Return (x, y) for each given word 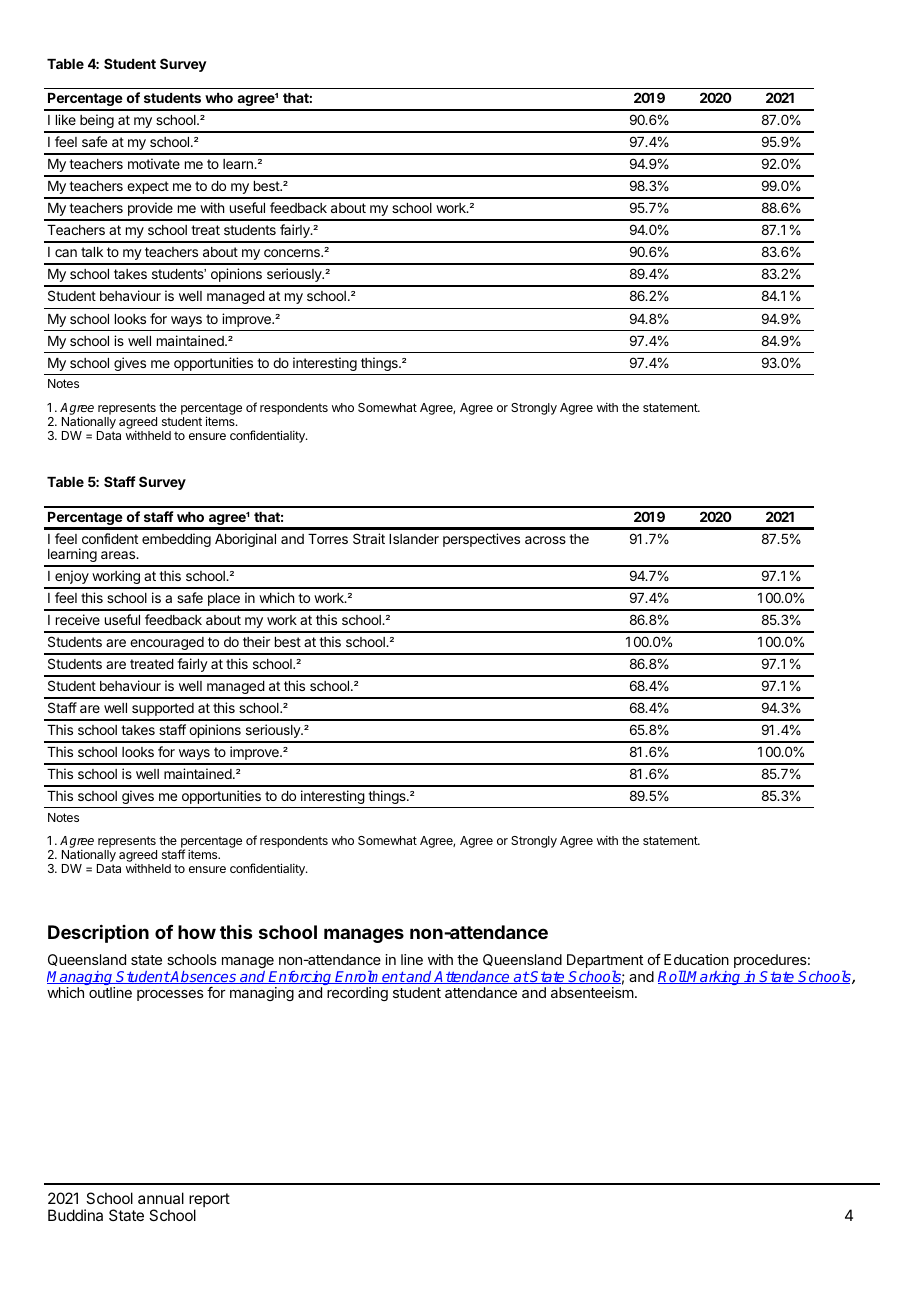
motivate (154, 163)
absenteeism (592, 992)
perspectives (481, 540)
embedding (176, 540)
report (209, 1201)
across (545, 540)
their (256, 641)
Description (98, 934)
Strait (369, 538)
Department (605, 962)
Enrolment (370, 977)
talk (92, 252)
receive (78, 619)
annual (161, 1198)
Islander (414, 539)
